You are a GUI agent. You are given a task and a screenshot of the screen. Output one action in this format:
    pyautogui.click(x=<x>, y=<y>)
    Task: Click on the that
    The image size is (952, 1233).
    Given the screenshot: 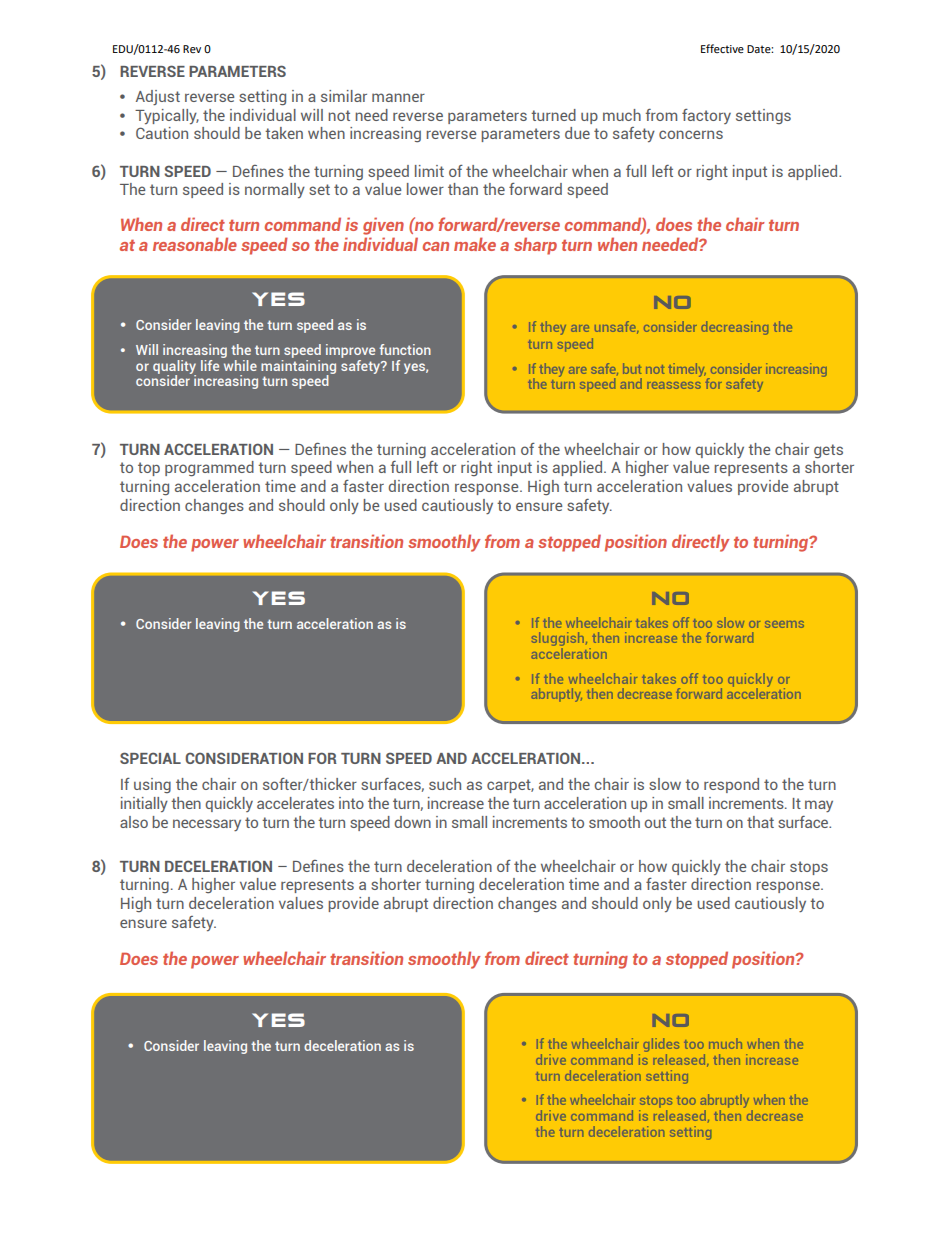 What is the action you would take?
    pyautogui.click(x=760, y=822)
